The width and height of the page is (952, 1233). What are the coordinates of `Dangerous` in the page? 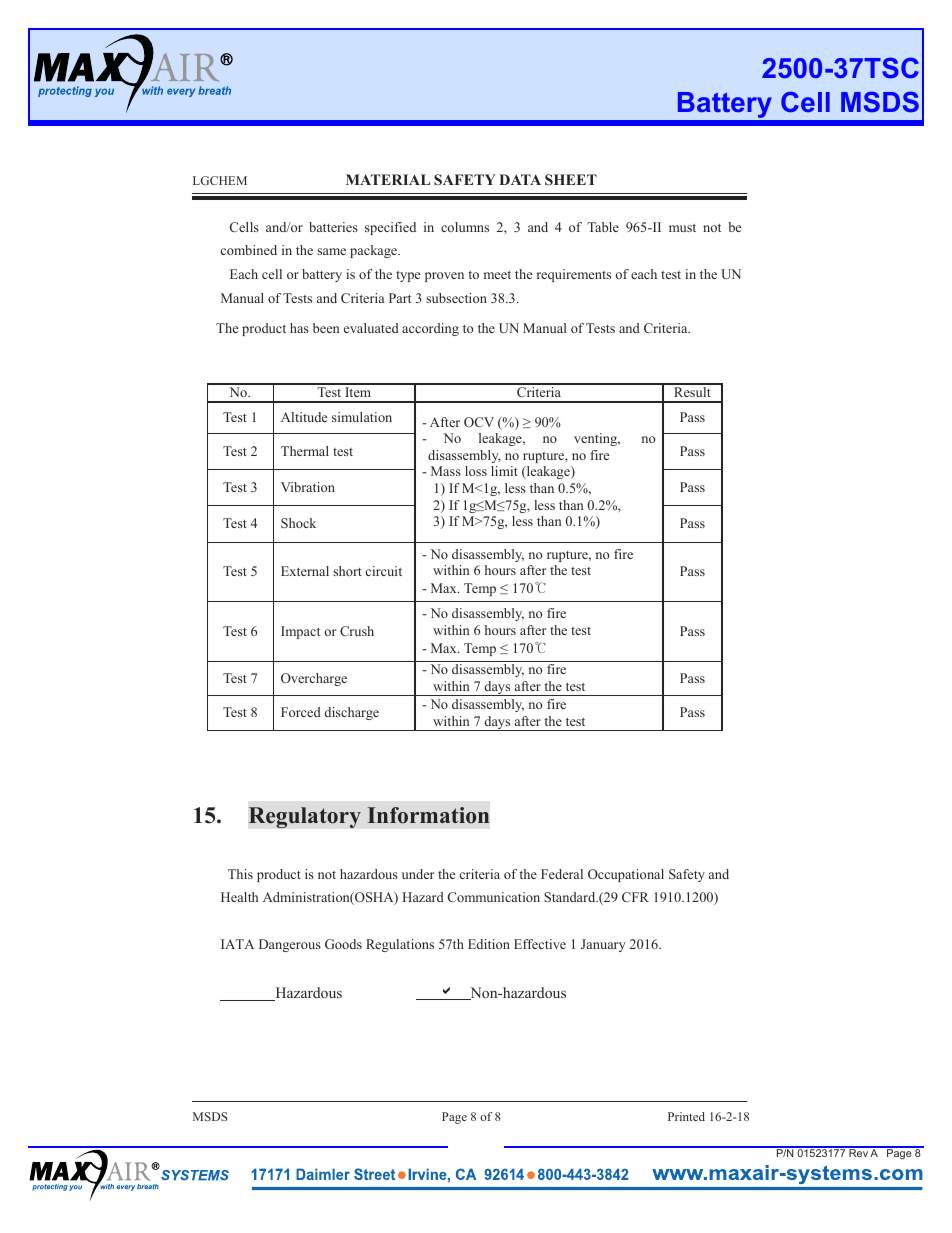 It's located at (290, 945).
